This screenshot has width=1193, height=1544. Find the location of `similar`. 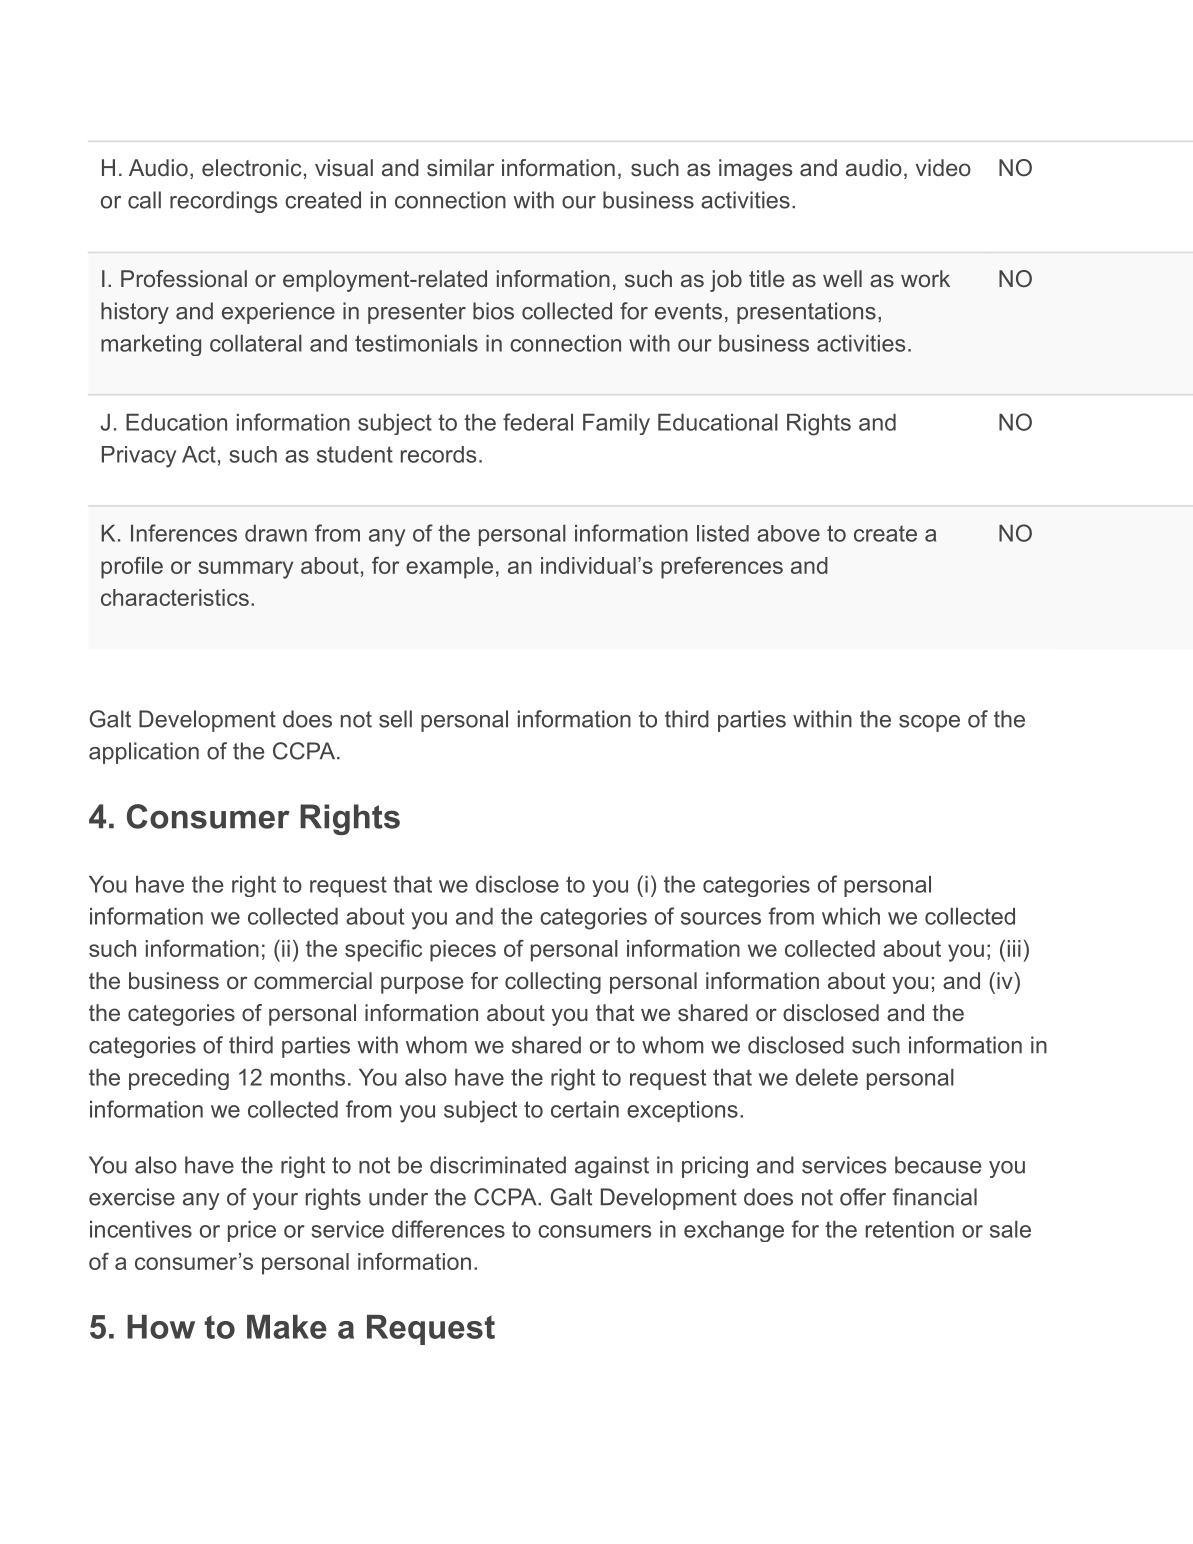

similar is located at coordinates (460, 167).
